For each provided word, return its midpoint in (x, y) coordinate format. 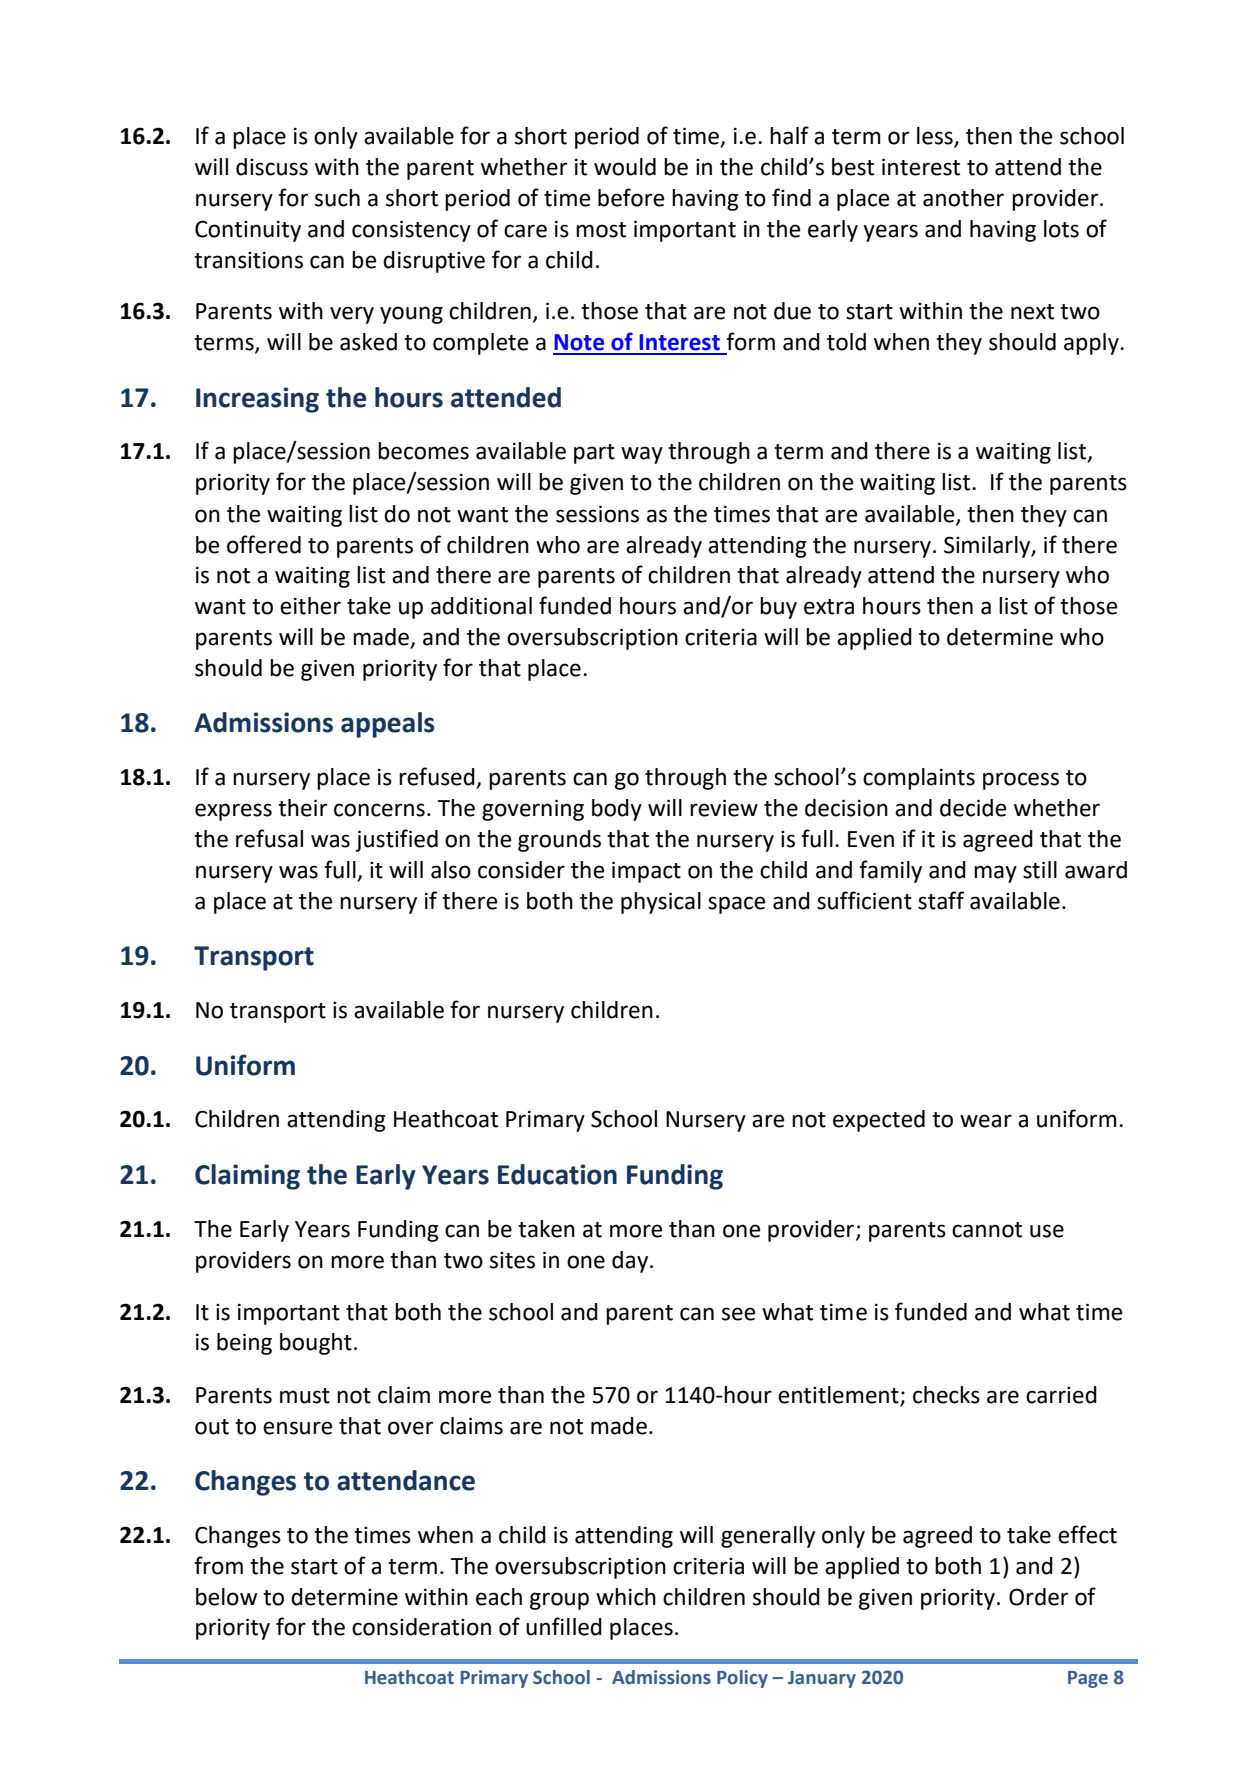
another (963, 198)
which (626, 1597)
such (337, 198)
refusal (269, 838)
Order (1038, 1597)
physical (661, 903)
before (631, 197)
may (995, 874)
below (226, 1597)
